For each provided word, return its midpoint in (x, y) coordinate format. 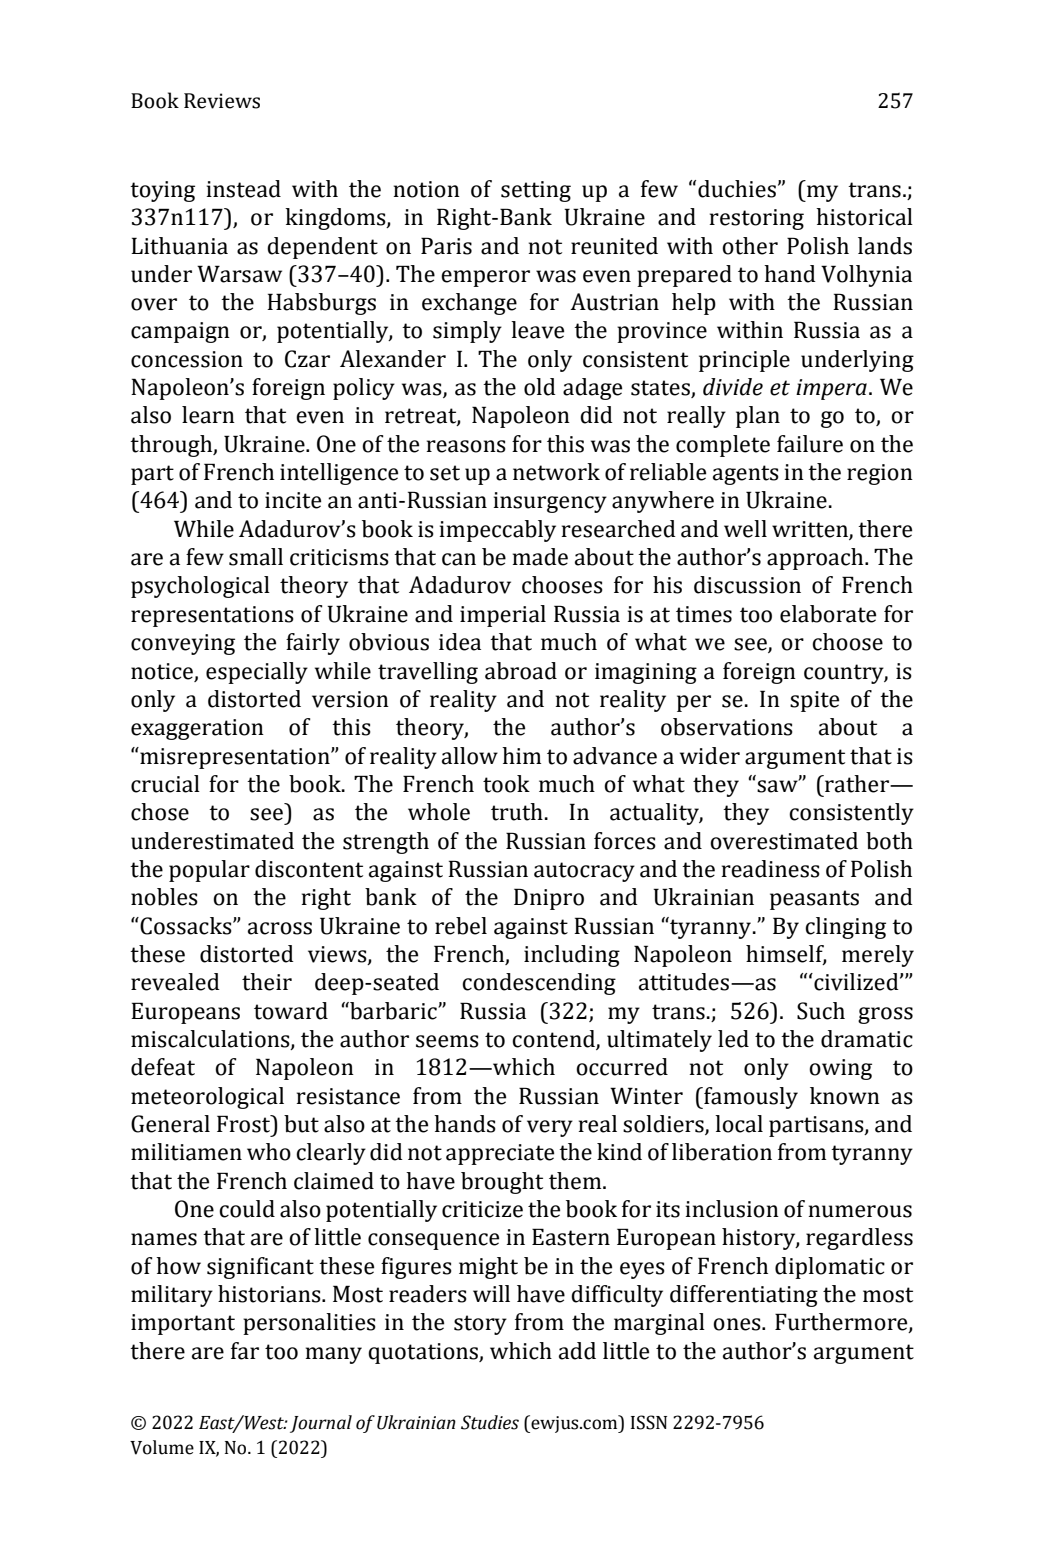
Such (821, 1011)
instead (244, 189)
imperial (503, 616)
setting (536, 191)
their (267, 982)
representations (212, 616)
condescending (539, 984)
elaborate (828, 614)
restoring (757, 219)
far (245, 1351)
